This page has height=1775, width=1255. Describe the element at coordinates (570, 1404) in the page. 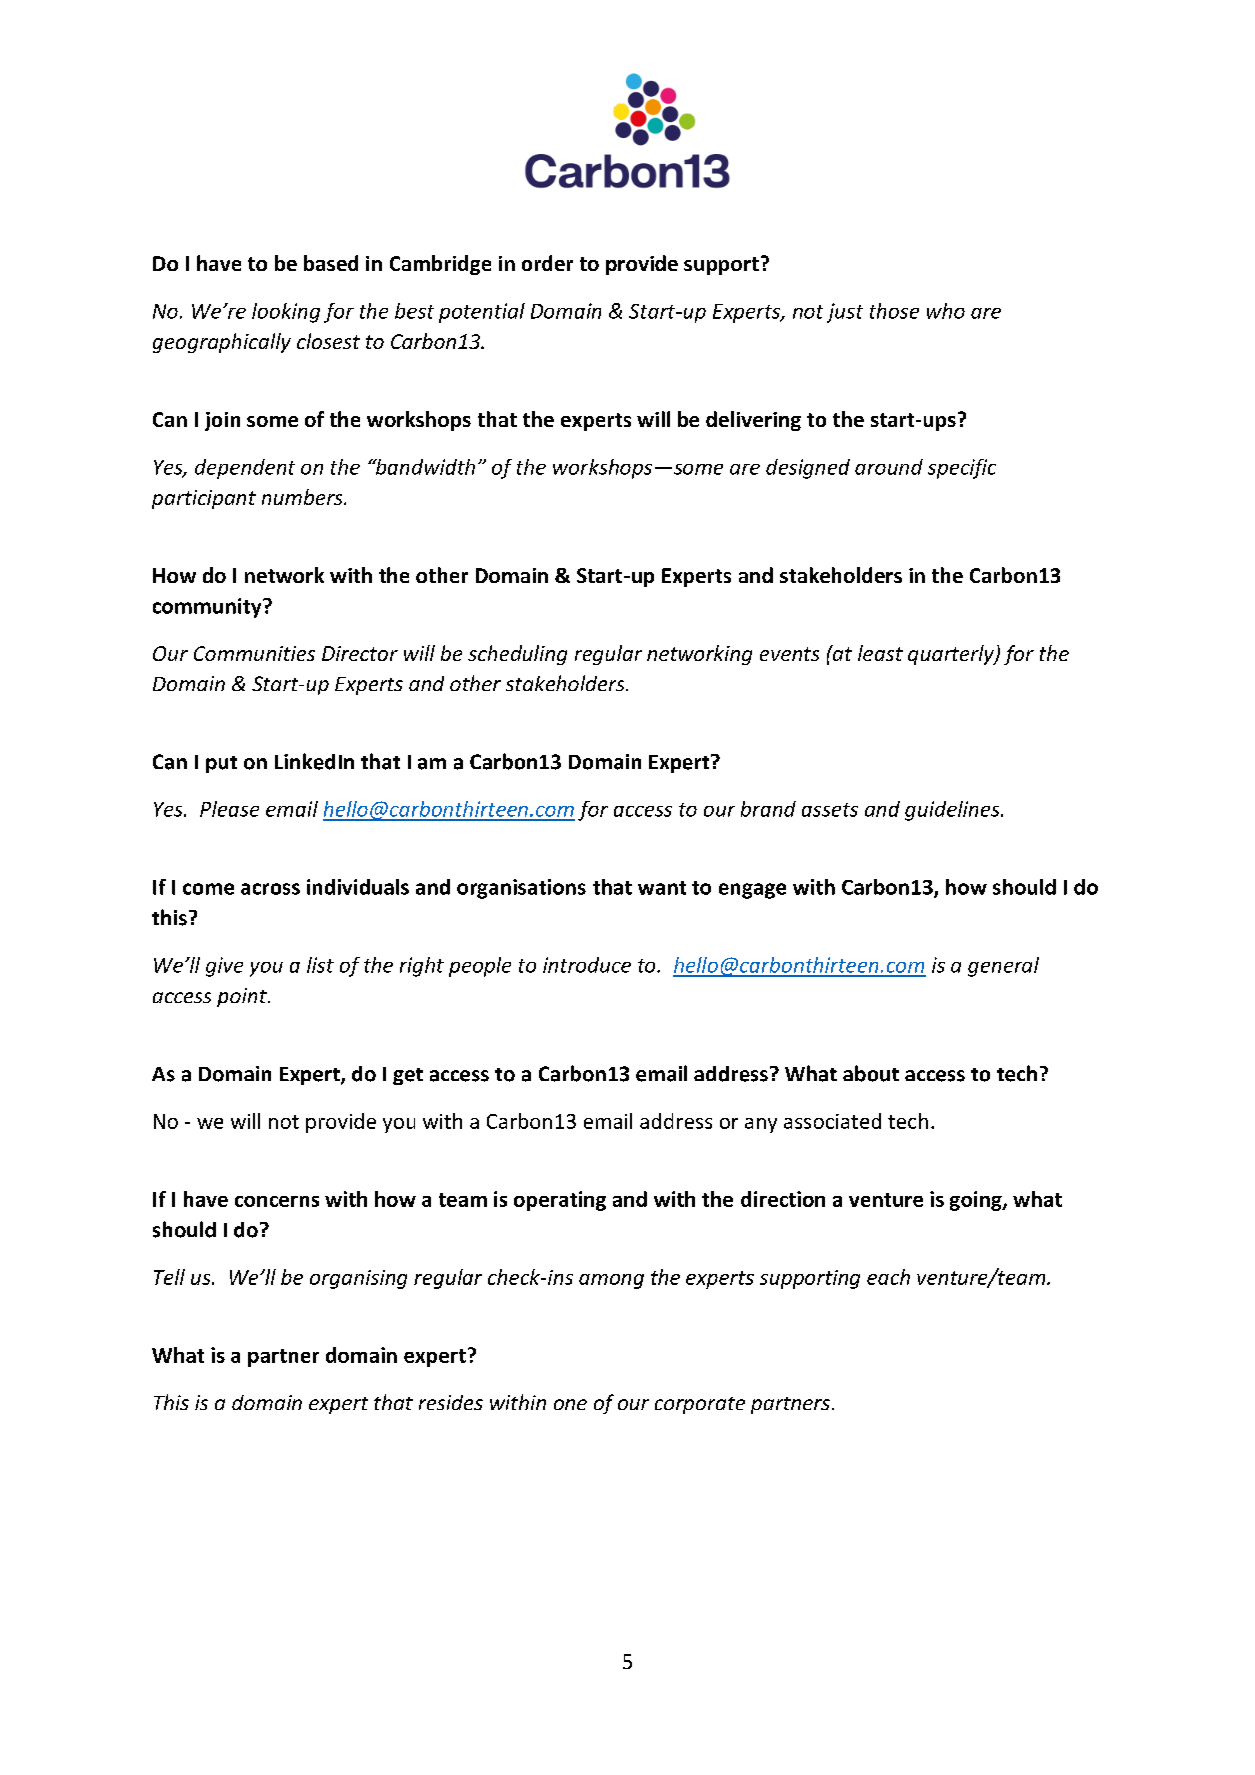

I see `one` at that location.
